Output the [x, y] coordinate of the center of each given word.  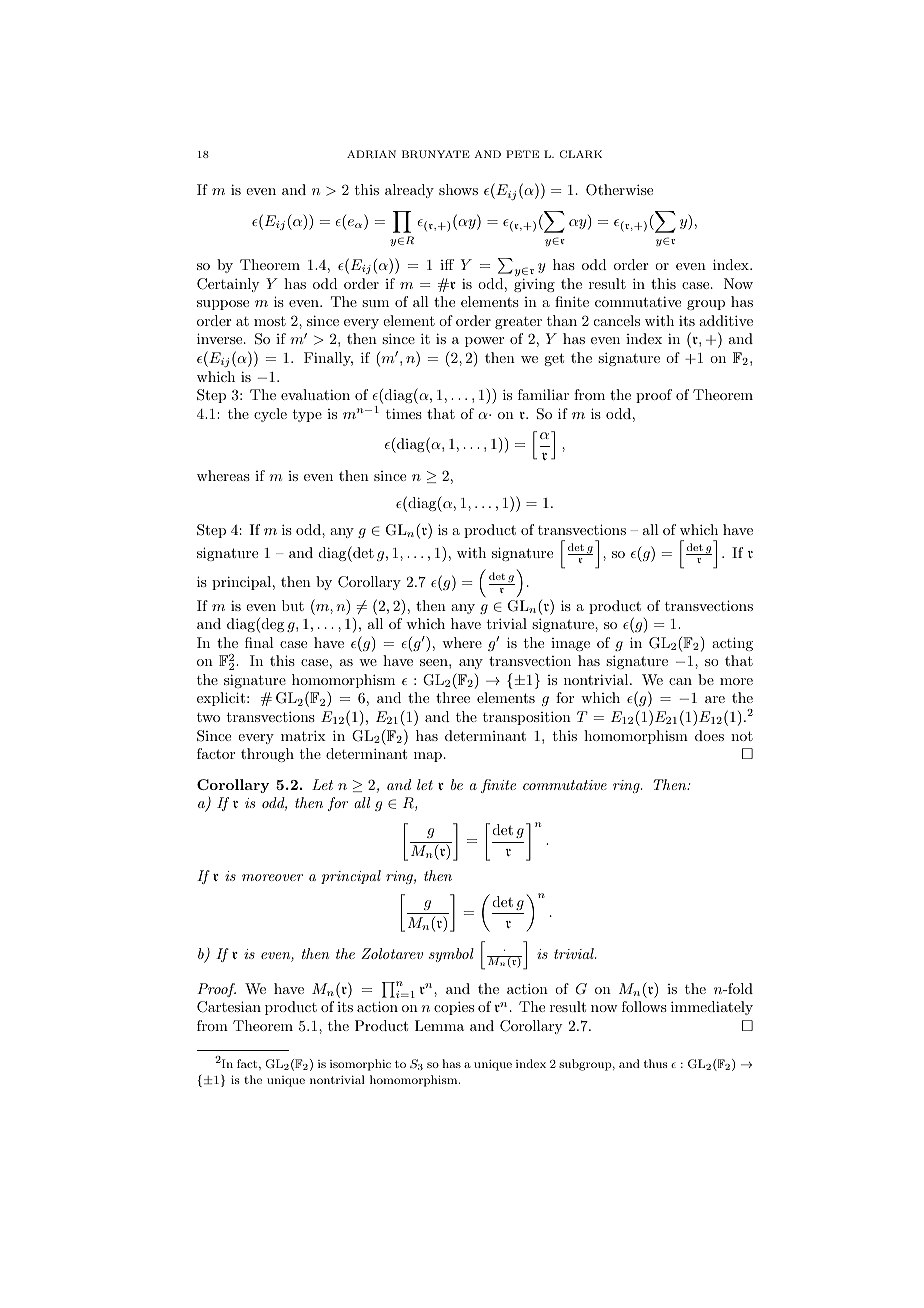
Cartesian [229, 1007]
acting [732, 644]
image [570, 644]
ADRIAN [371, 154]
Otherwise [619, 190]
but [293, 605]
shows [458, 189]
